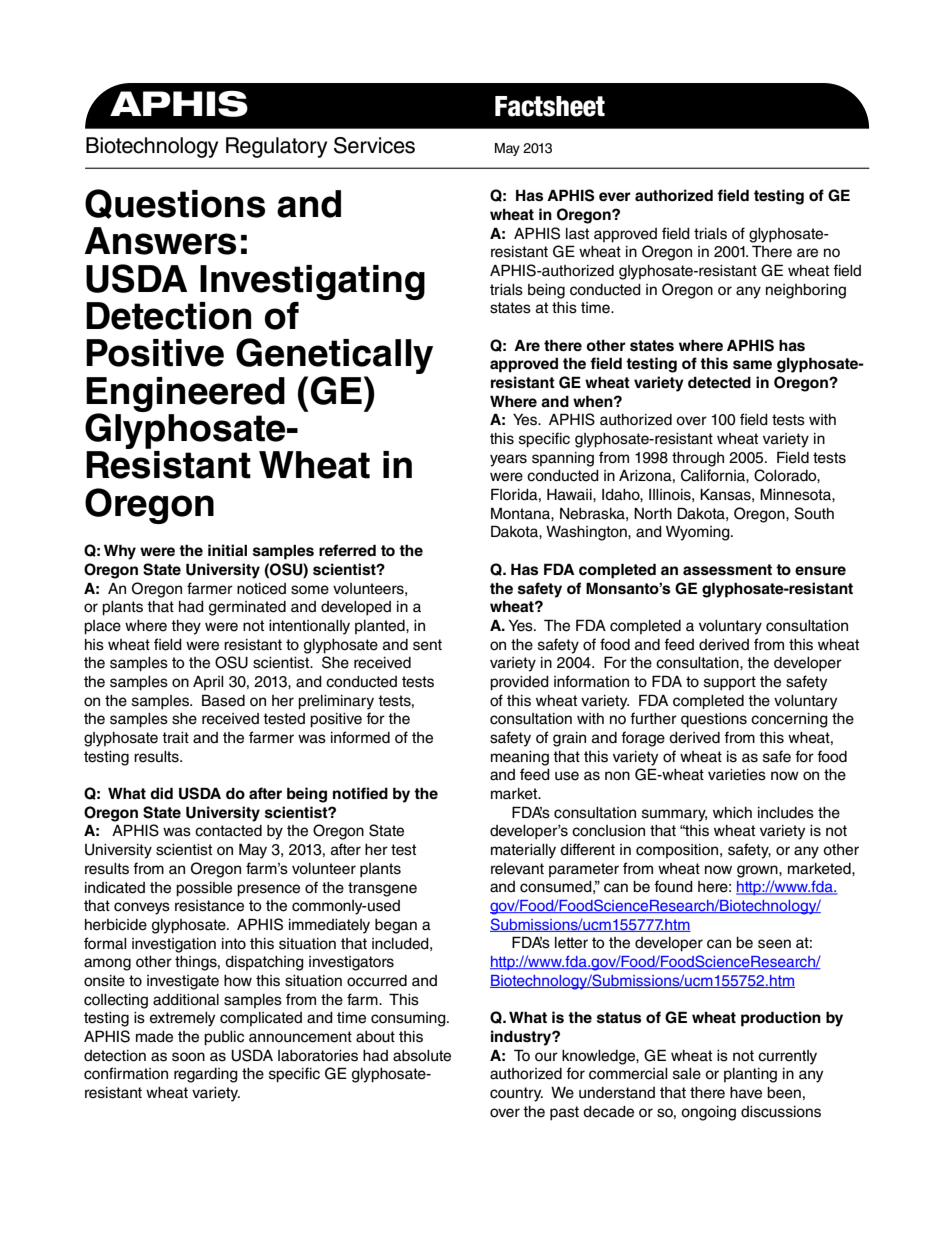  What do you see at coordinates (374, 145) in the screenshot?
I see `Services` at bounding box center [374, 145].
